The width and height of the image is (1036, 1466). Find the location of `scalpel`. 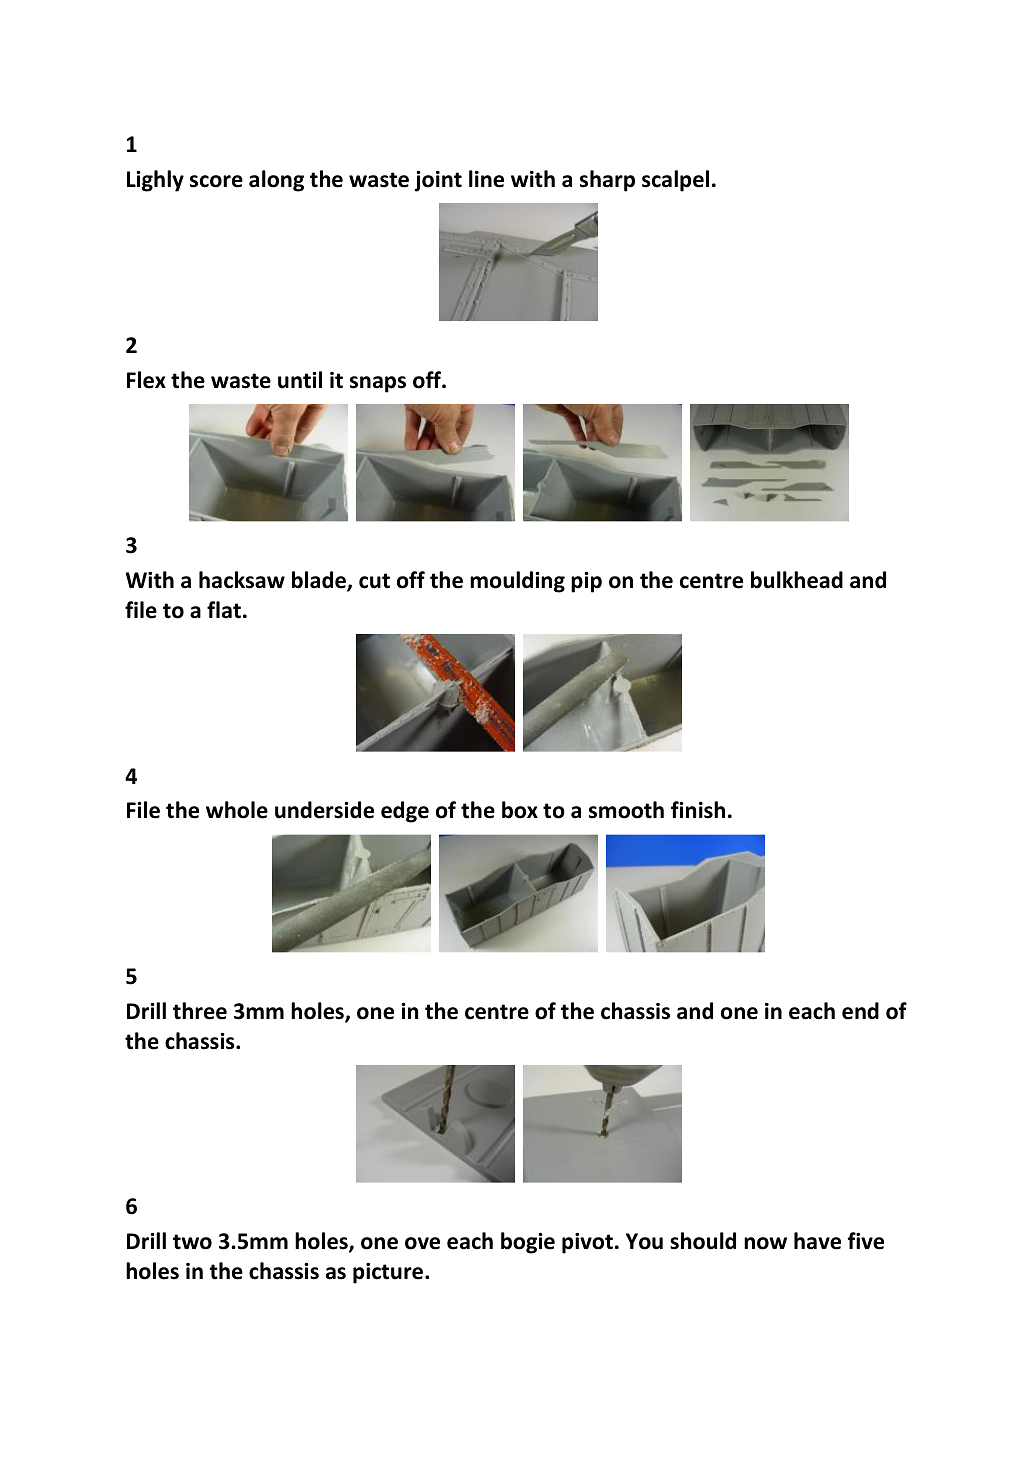

scalpel is located at coordinates (675, 181).
